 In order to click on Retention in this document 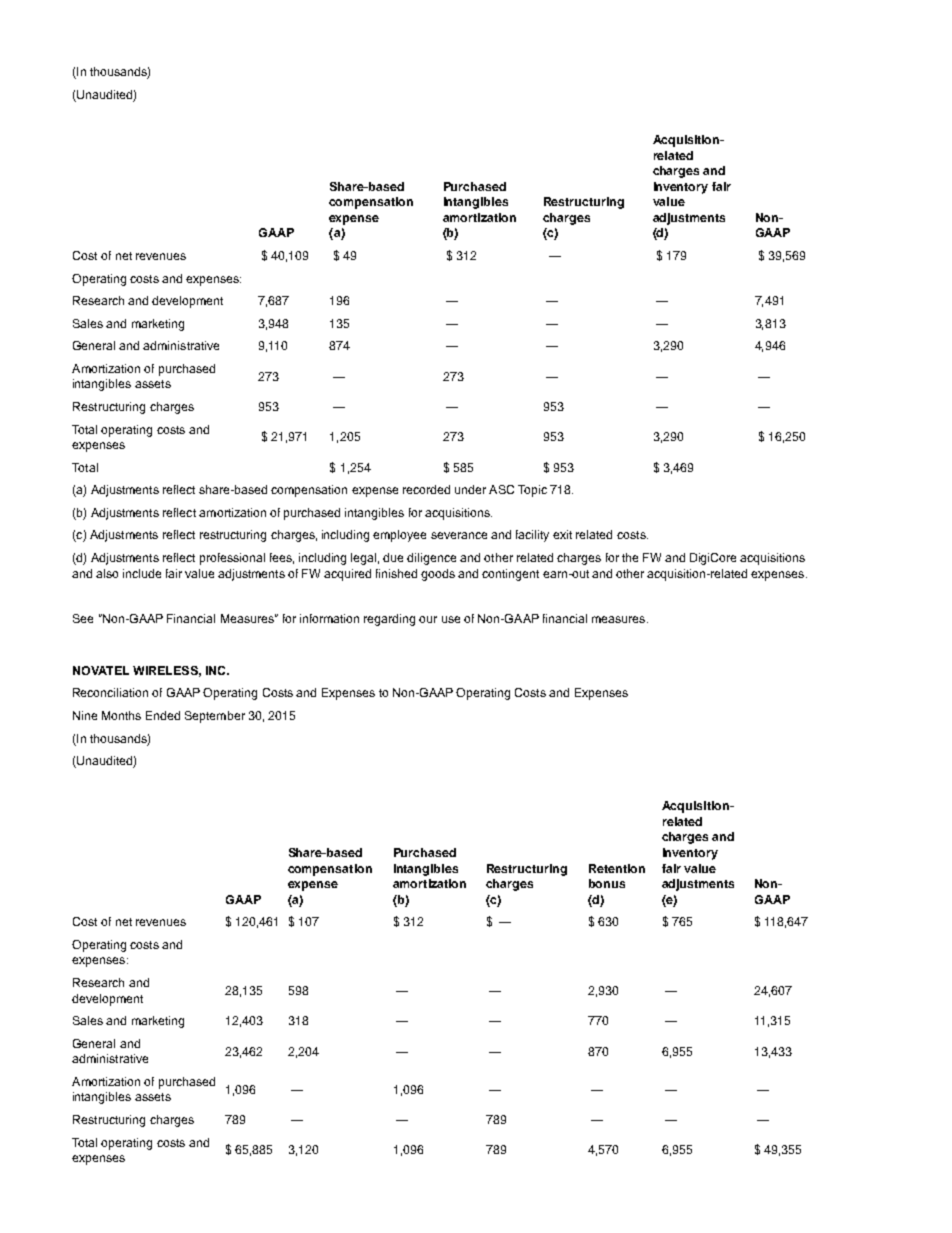, I will do `click(617, 868)`.
